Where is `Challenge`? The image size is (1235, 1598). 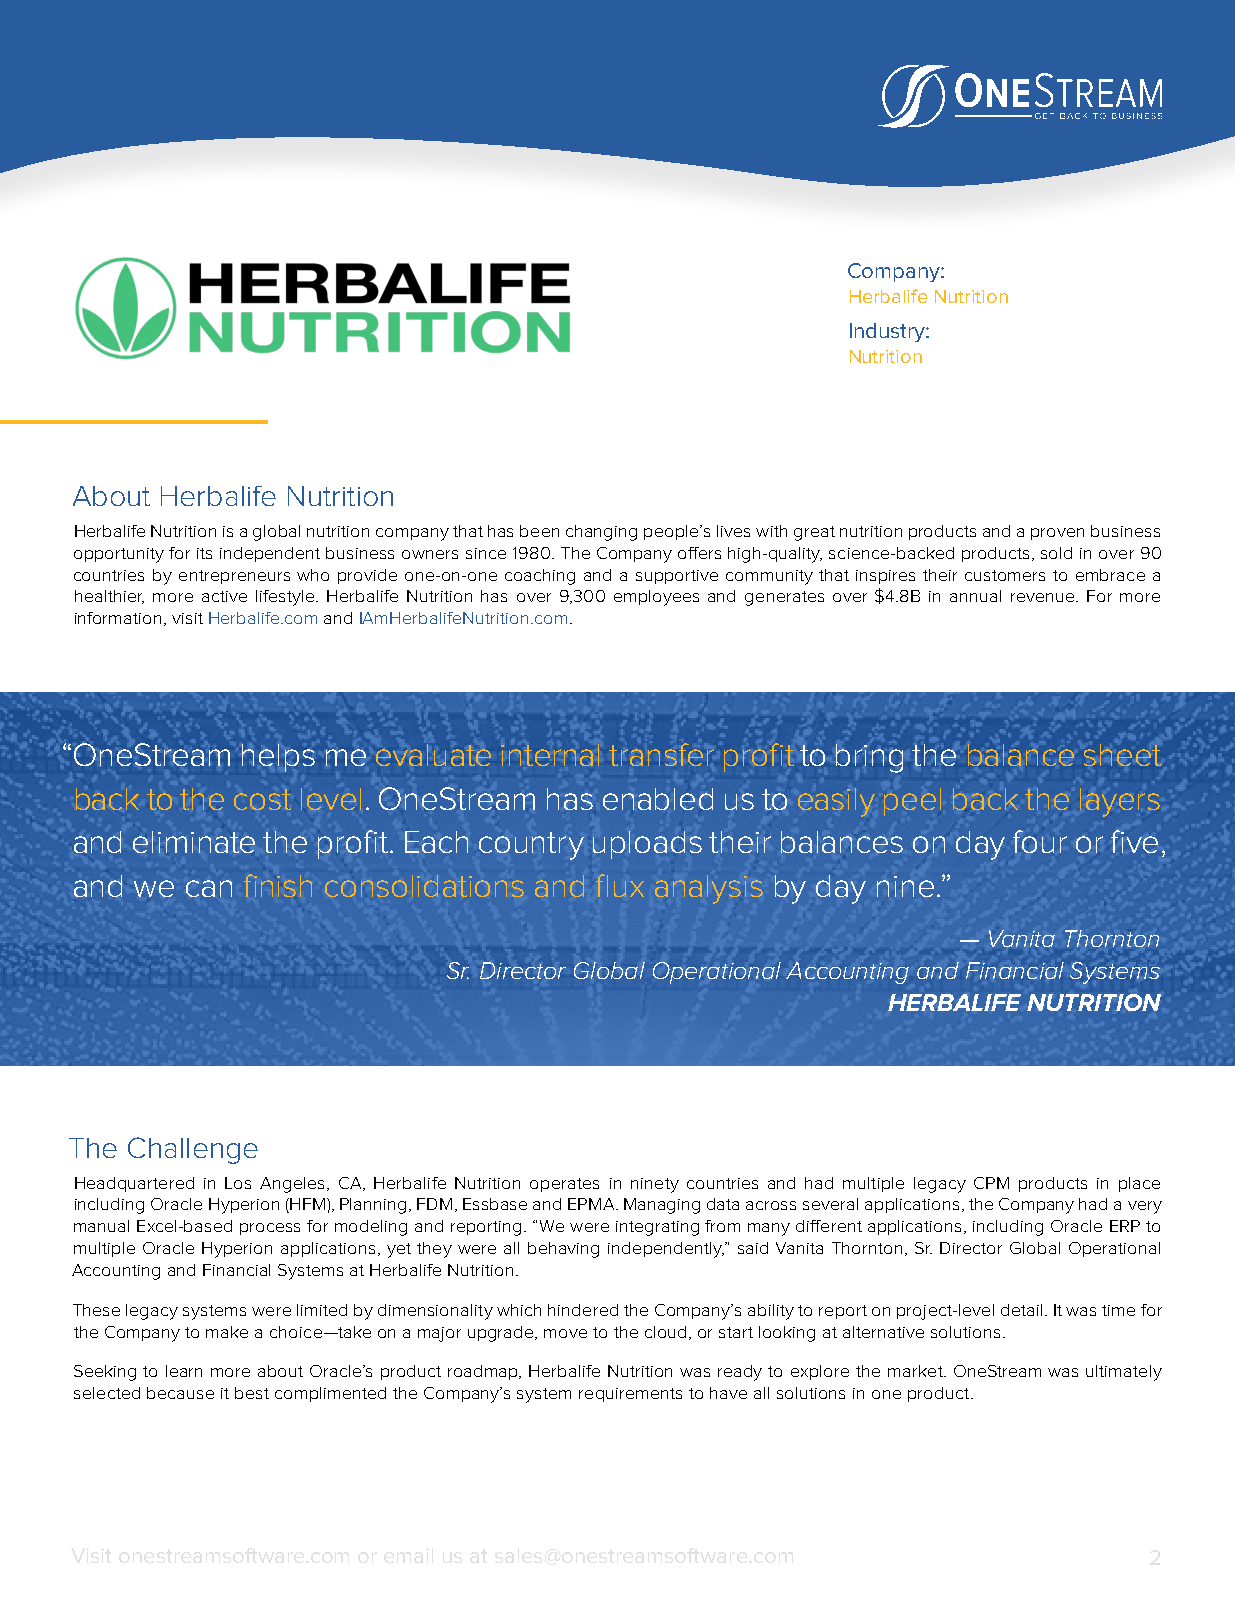 Challenge is located at coordinates (193, 1150).
